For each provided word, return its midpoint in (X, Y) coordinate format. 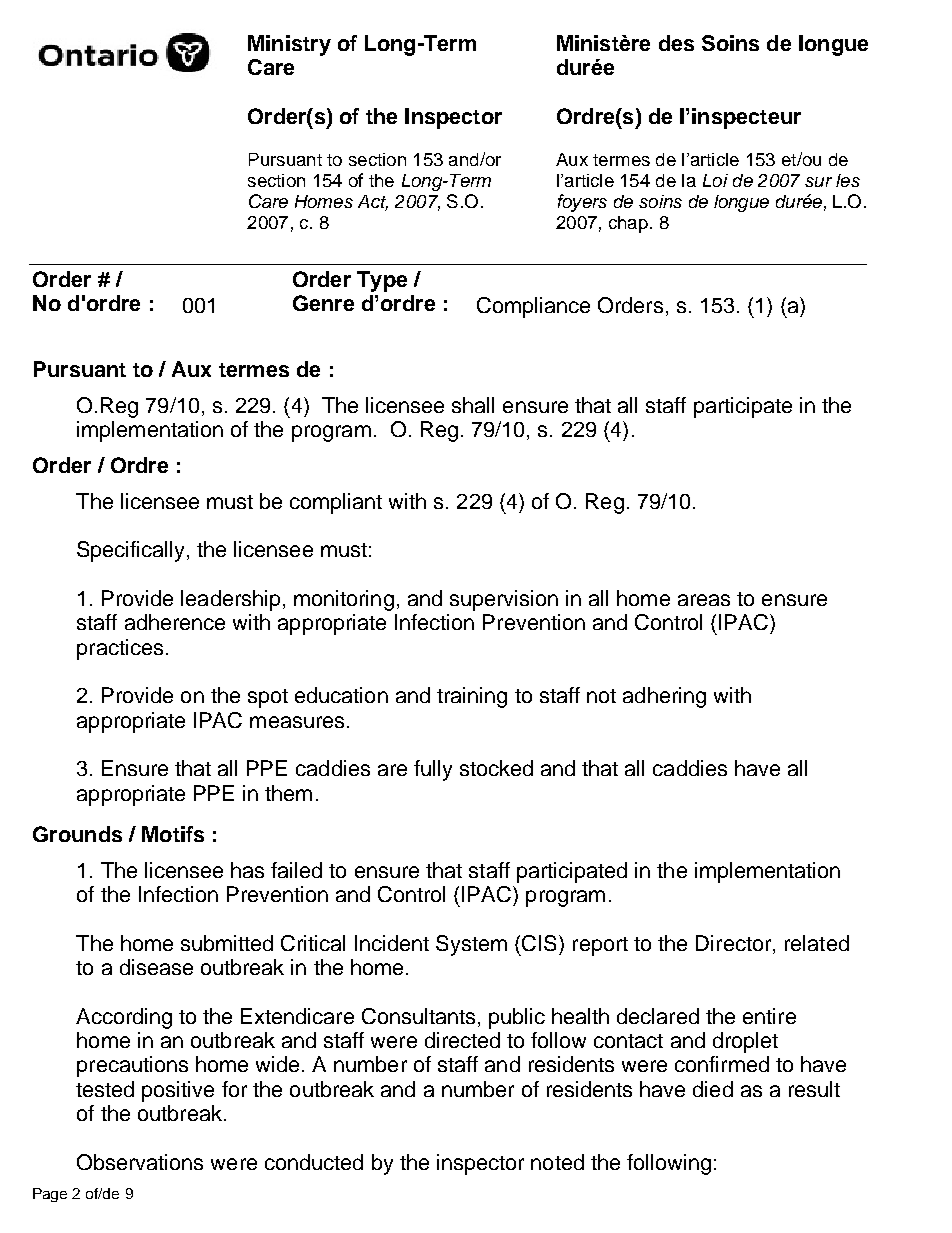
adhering (664, 697)
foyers (582, 203)
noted (557, 1162)
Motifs (173, 834)
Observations (140, 1162)
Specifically (132, 551)
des (676, 43)
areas (704, 600)
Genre (323, 303)
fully (433, 770)
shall (473, 405)
